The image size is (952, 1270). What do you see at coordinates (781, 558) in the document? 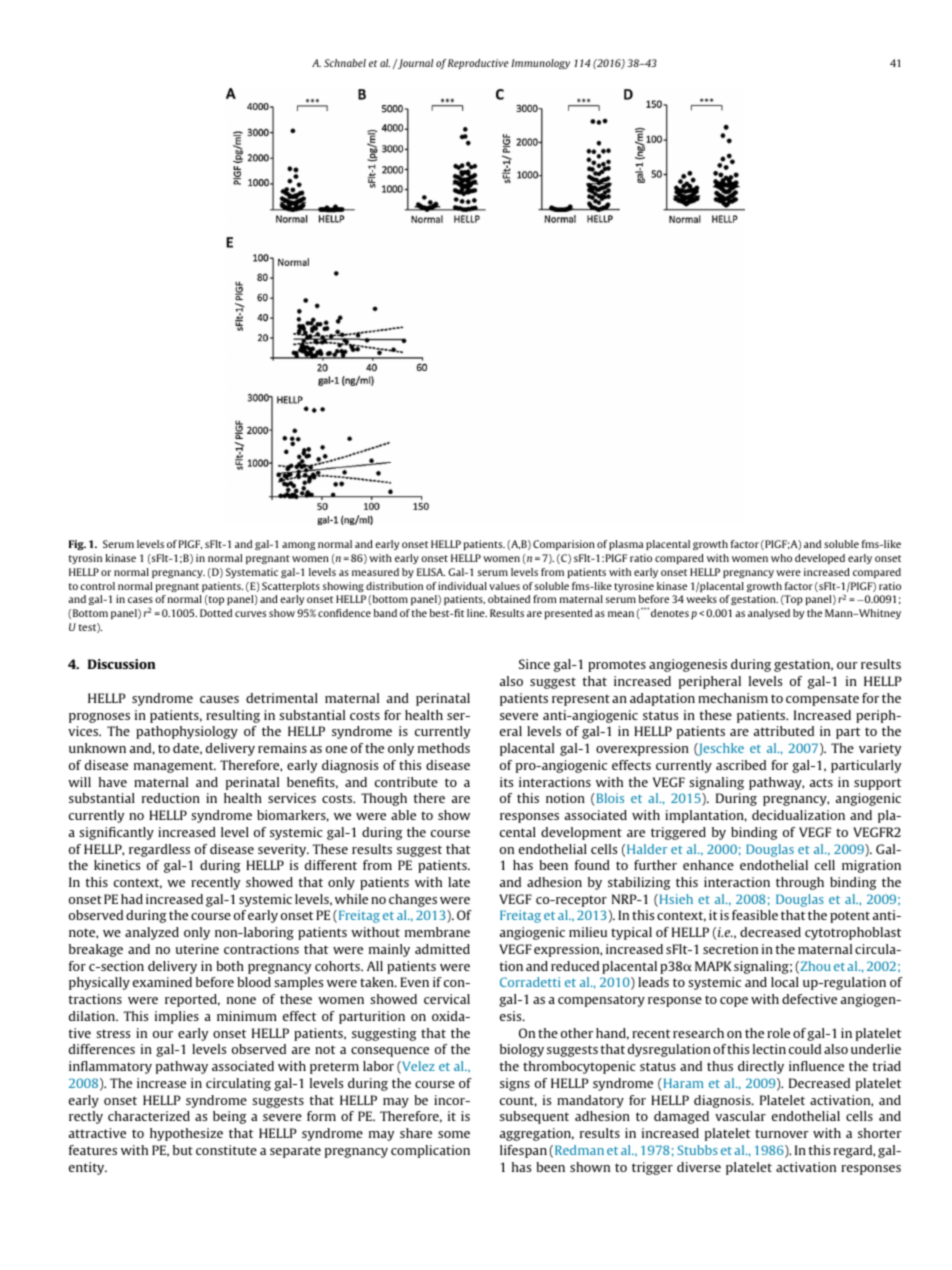
I see `who` at bounding box center [781, 558].
